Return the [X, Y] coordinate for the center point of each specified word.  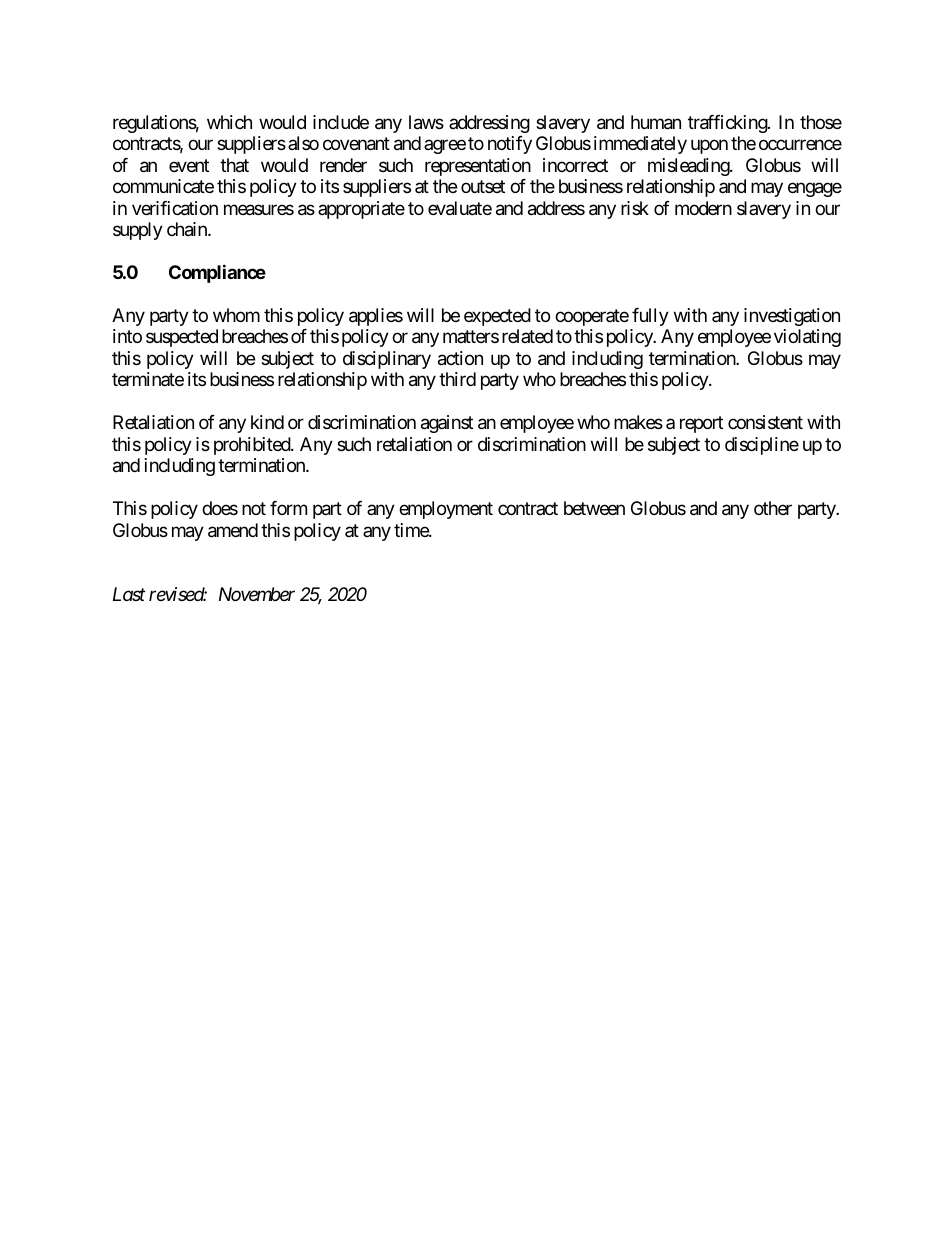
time [412, 530]
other [773, 508]
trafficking [728, 124]
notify [510, 145]
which [229, 122]
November [257, 594]
